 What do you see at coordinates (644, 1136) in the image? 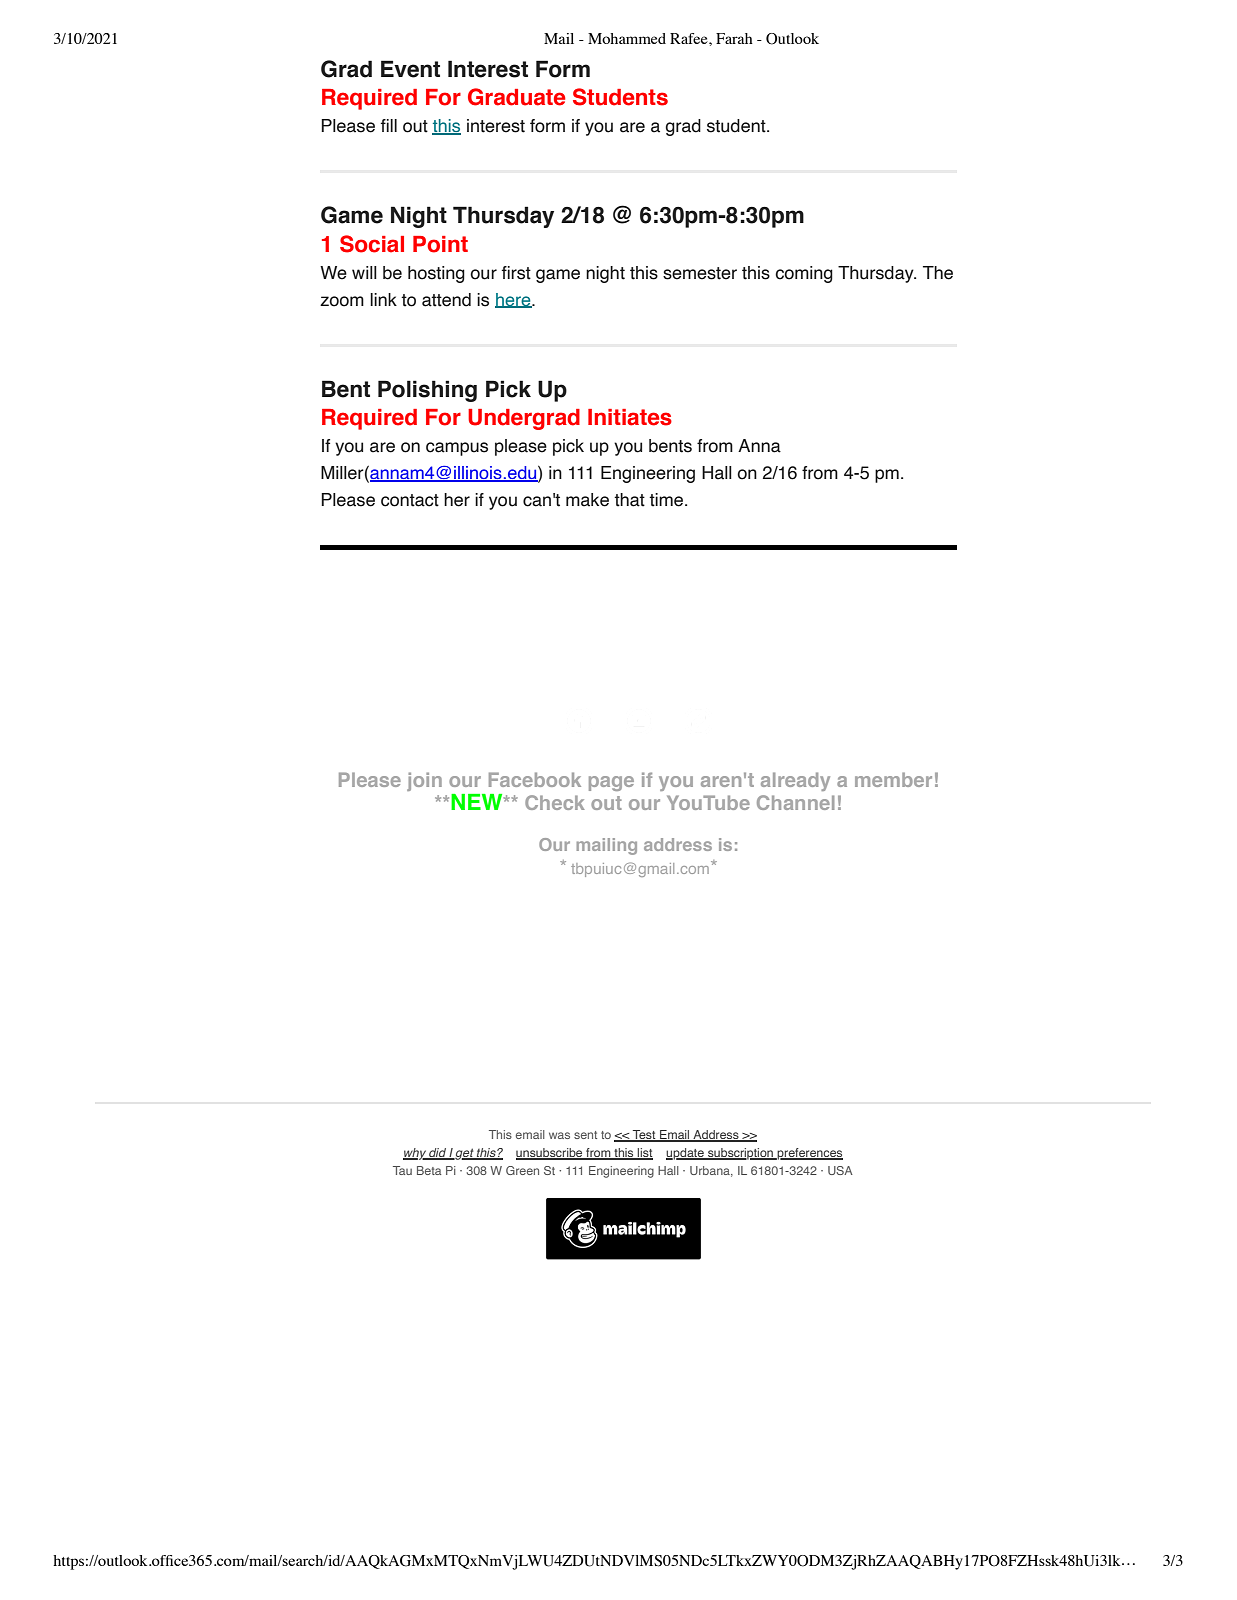
I see `Test` at bounding box center [644, 1136].
